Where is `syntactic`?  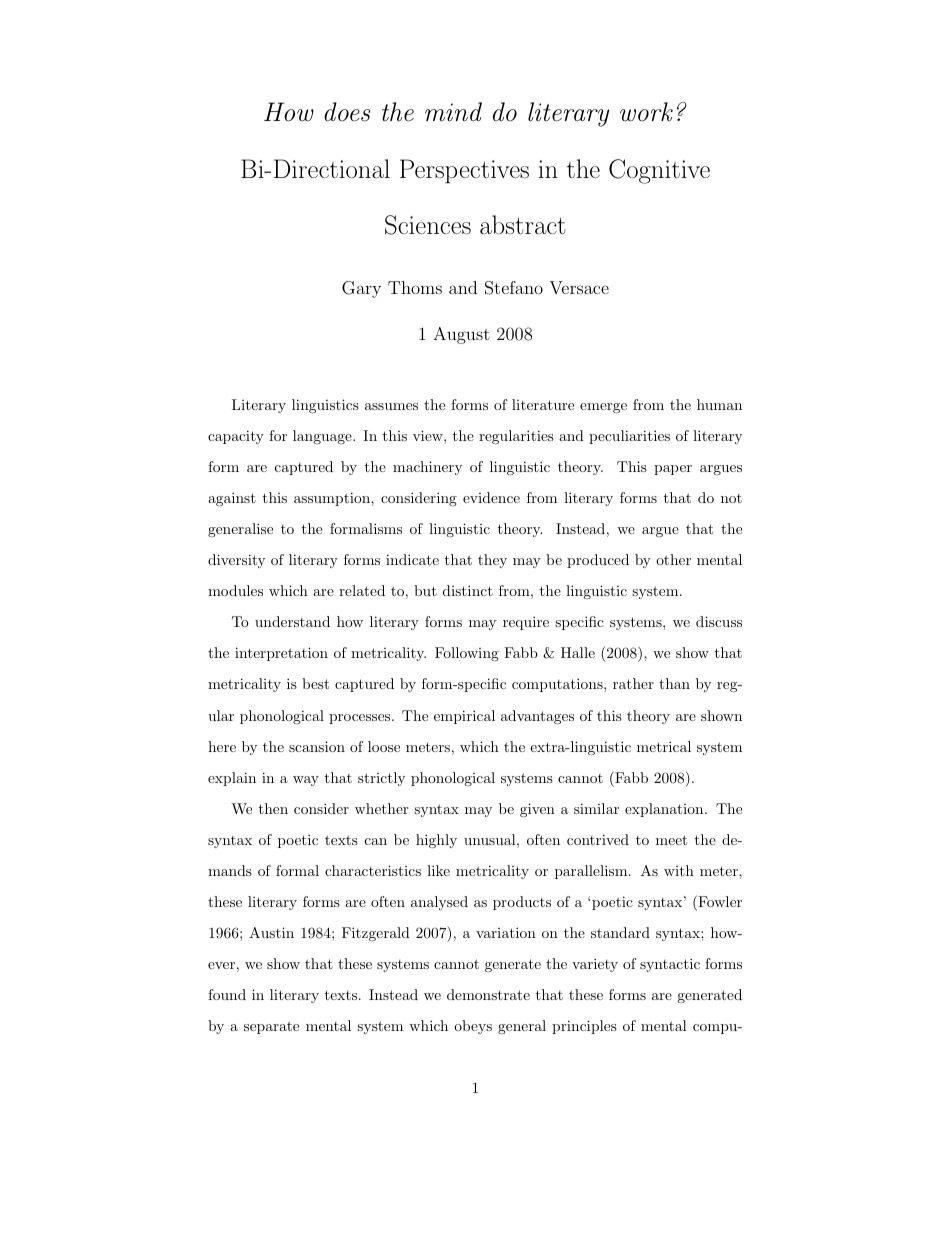
syntactic is located at coordinates (670, 965).
